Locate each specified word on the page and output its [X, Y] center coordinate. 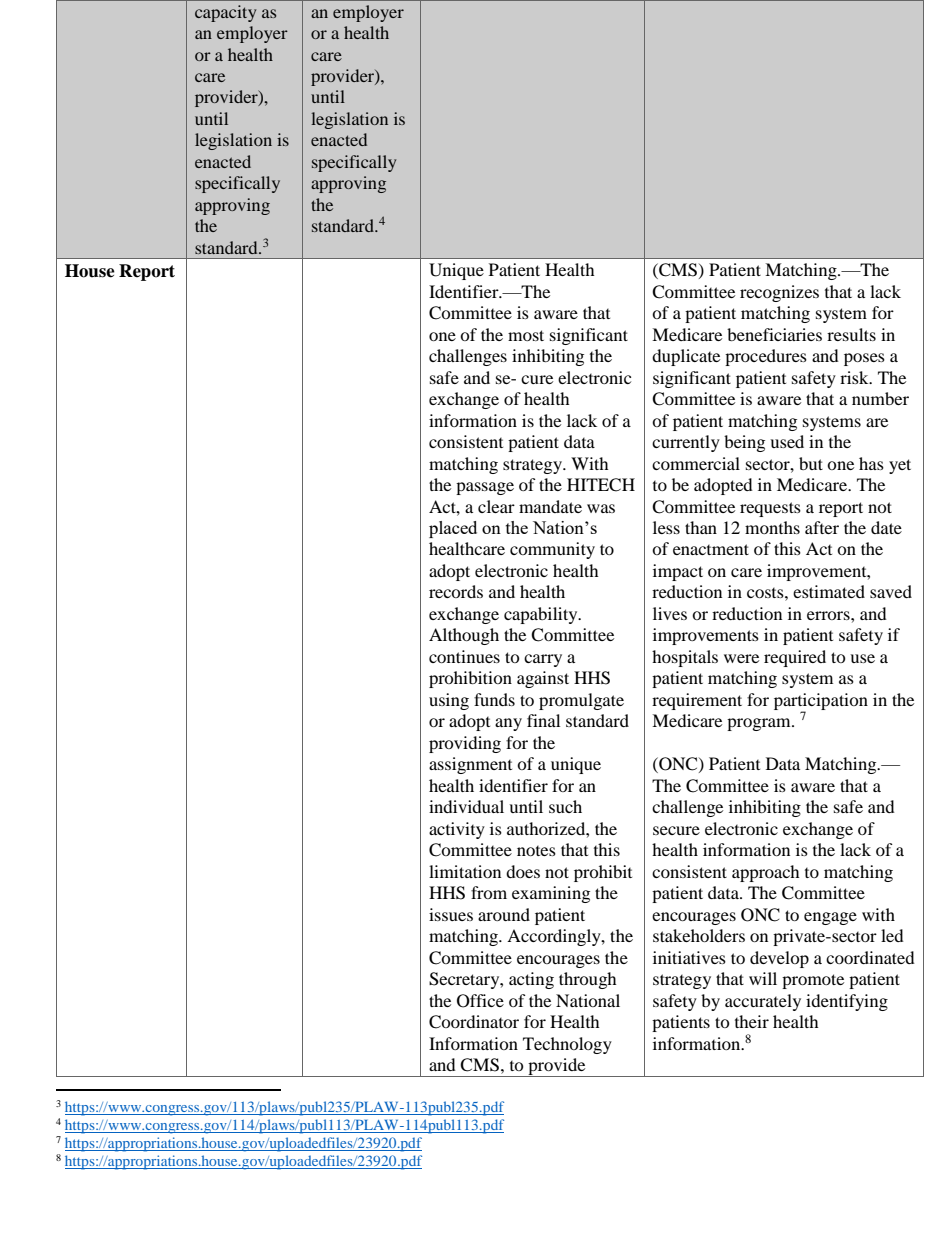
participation [821, 702]
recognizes [779, 293]
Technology [567, 1045]
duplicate [686, 357]
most [526, 335]
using [449, 701]
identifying [847, 1002]
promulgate [581, 701]
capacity [225, 13]
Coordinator [474, 1022]
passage [485, 488]
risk [855, 377]
